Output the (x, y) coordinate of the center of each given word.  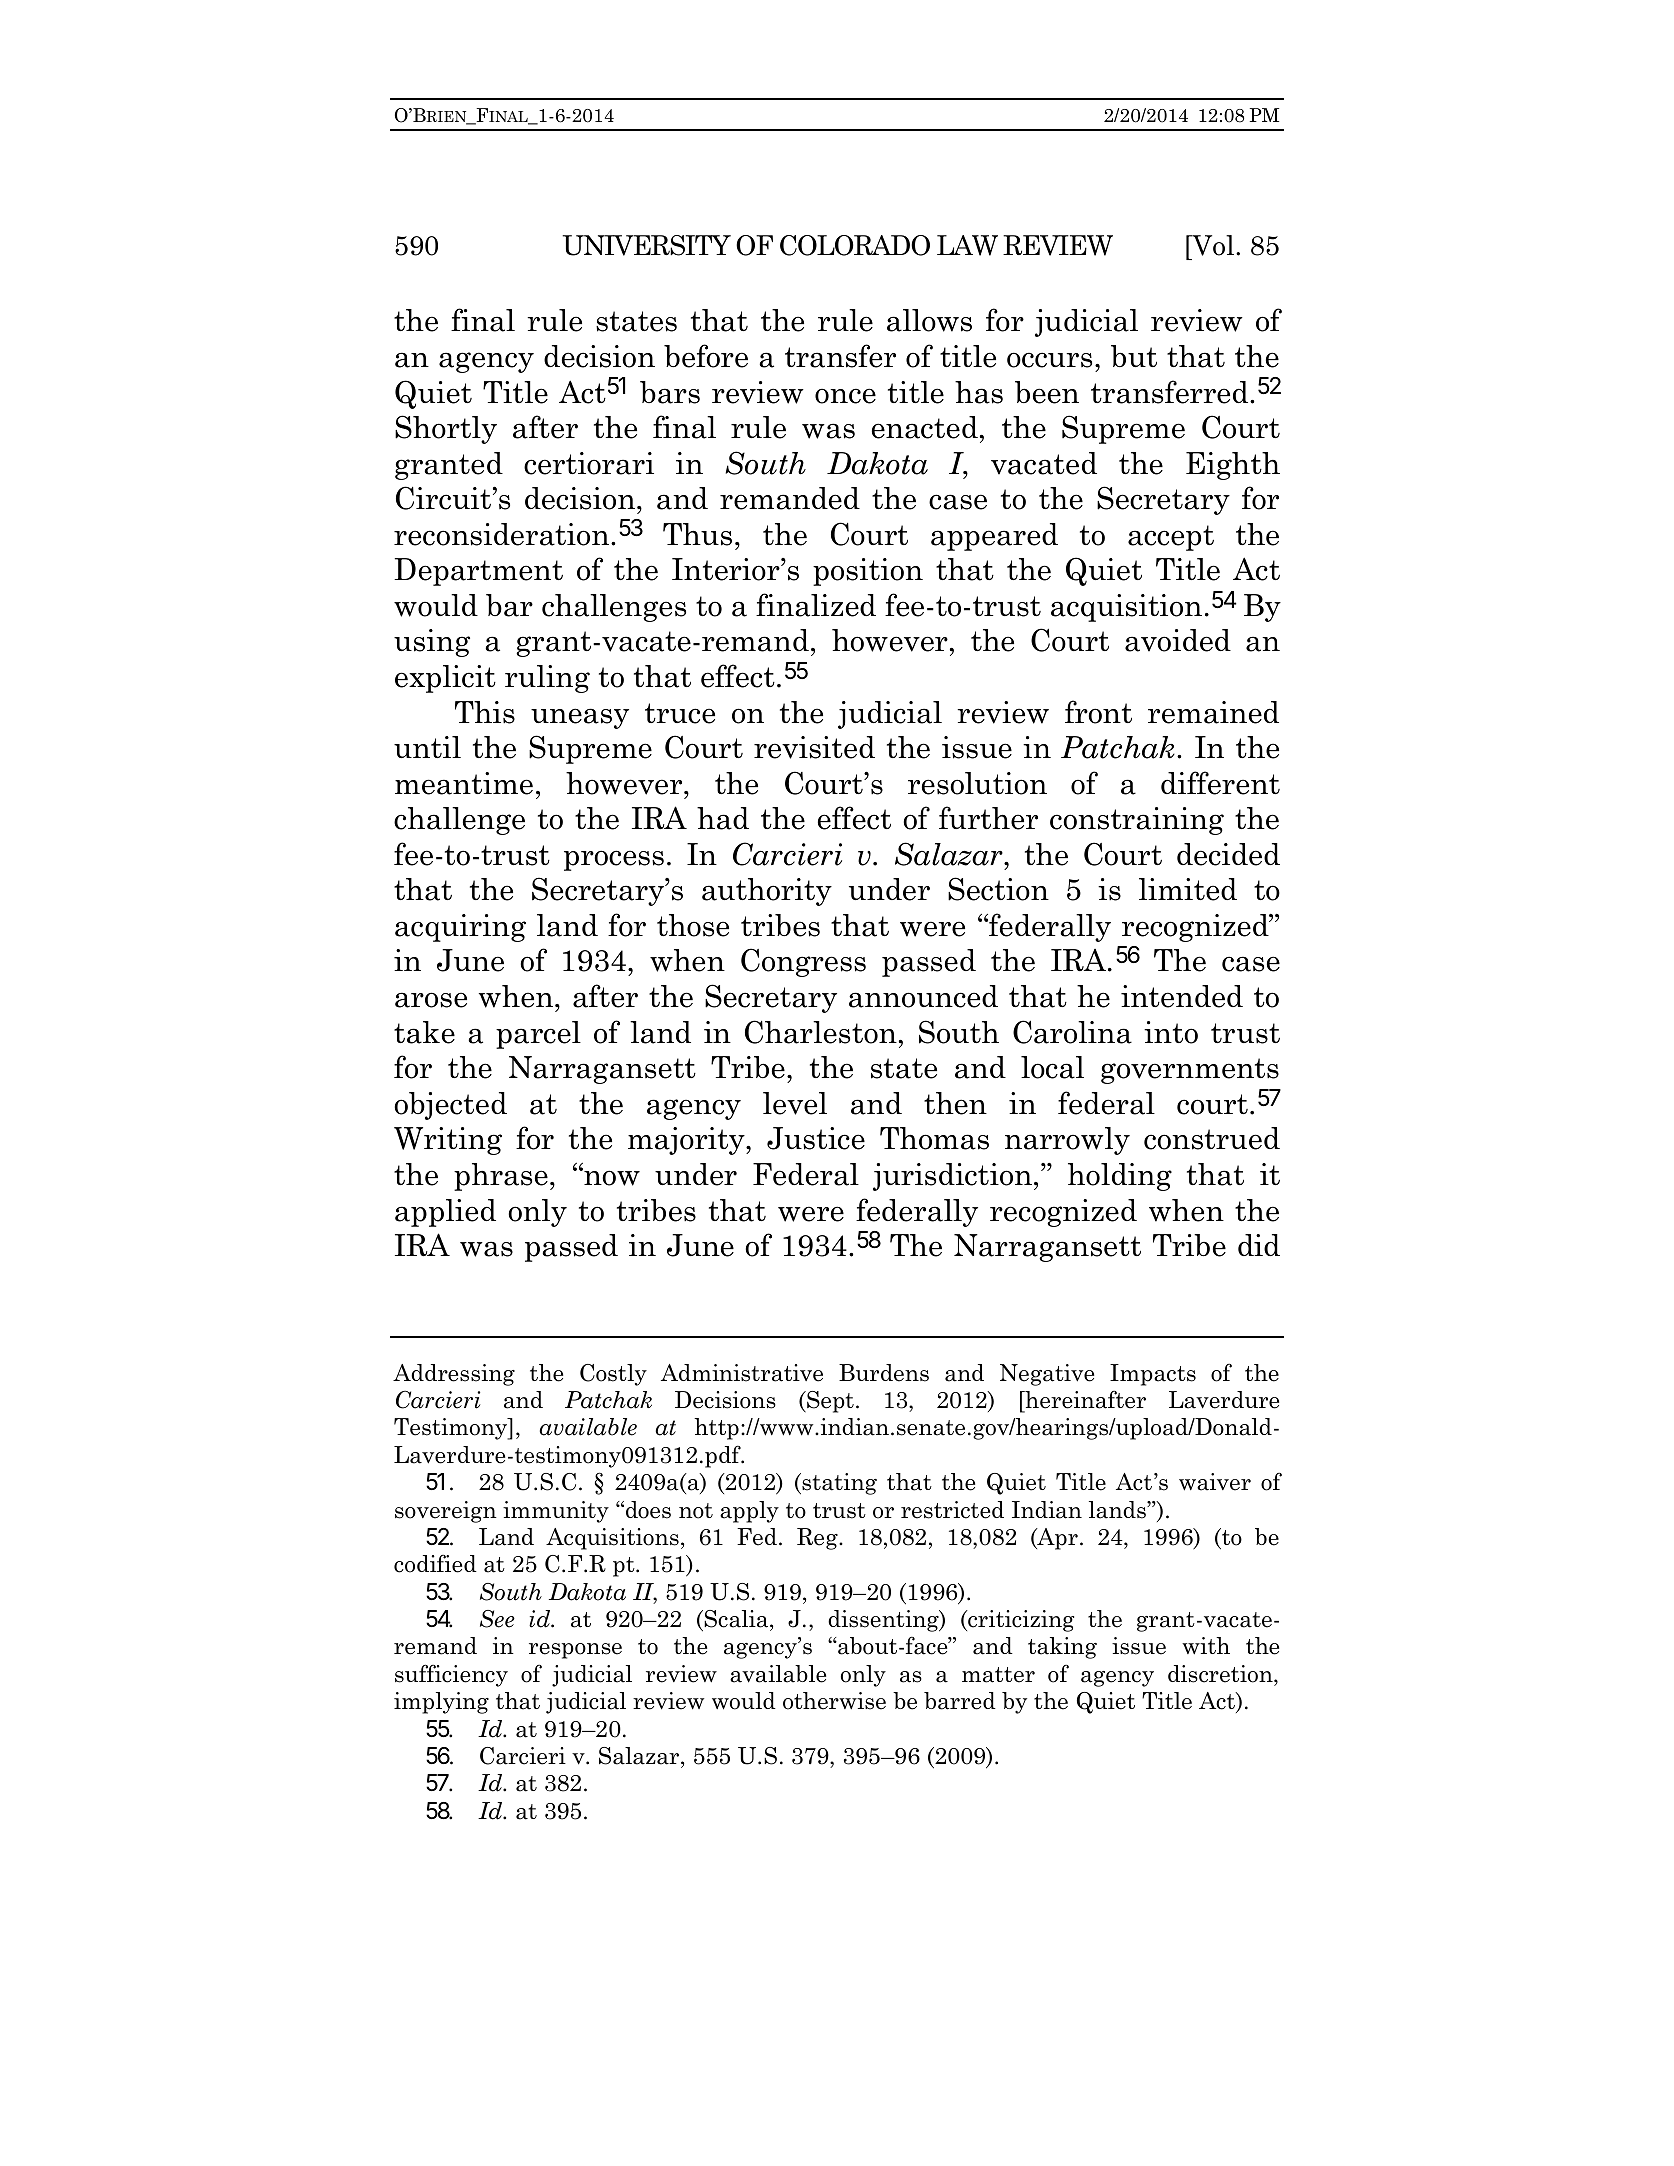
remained (1213, 712)
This (485, 712)
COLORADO (855, 245)
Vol (1213, 245)
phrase (501, 1177)
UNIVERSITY (647, 245)
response (575, 1651)
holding (1120, 1177)
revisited (814, 747)
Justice (816, 1138)
